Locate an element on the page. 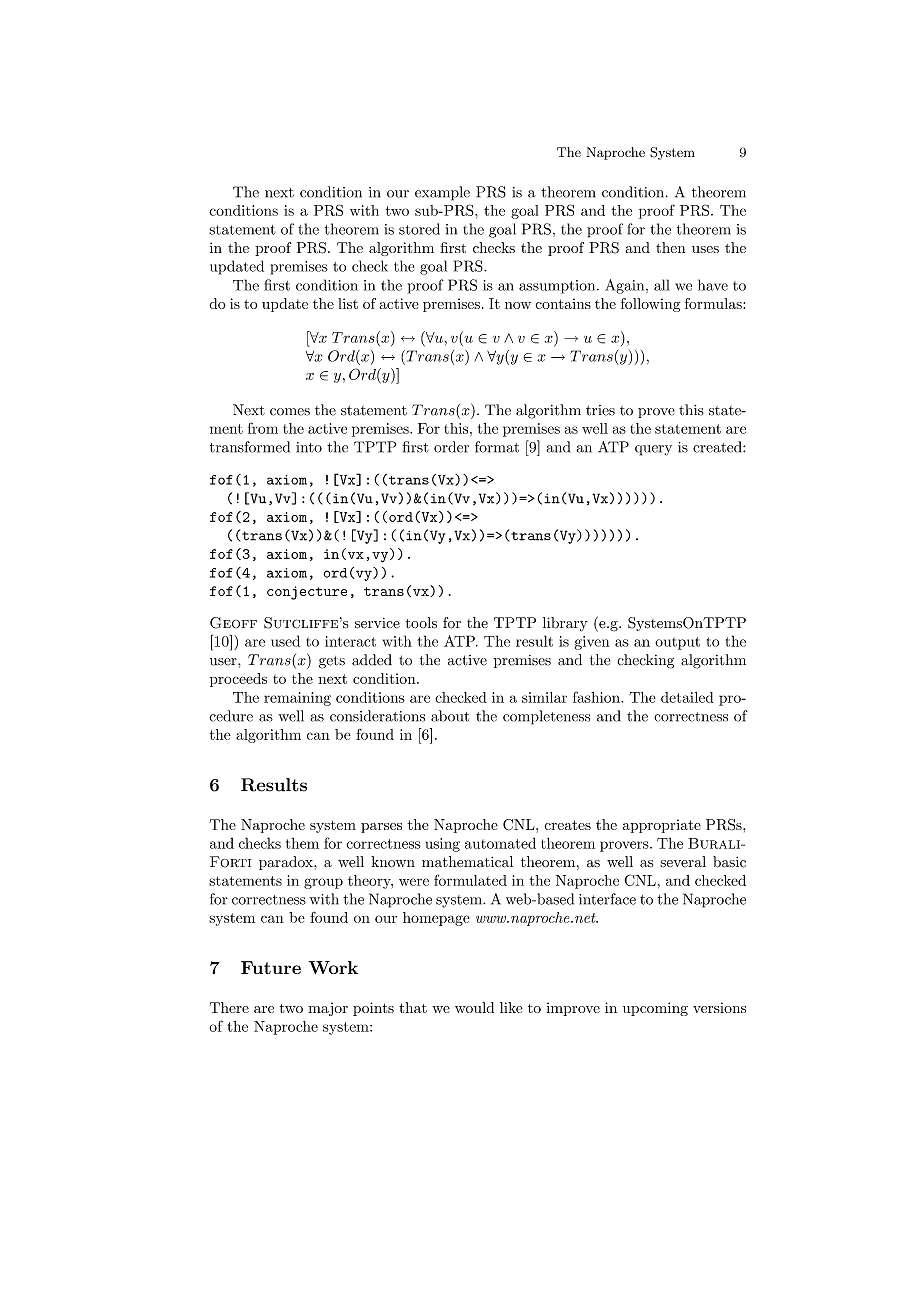 The width and height of the document is (924, 1308). upcoming is located at coordinates (655, 1009).
